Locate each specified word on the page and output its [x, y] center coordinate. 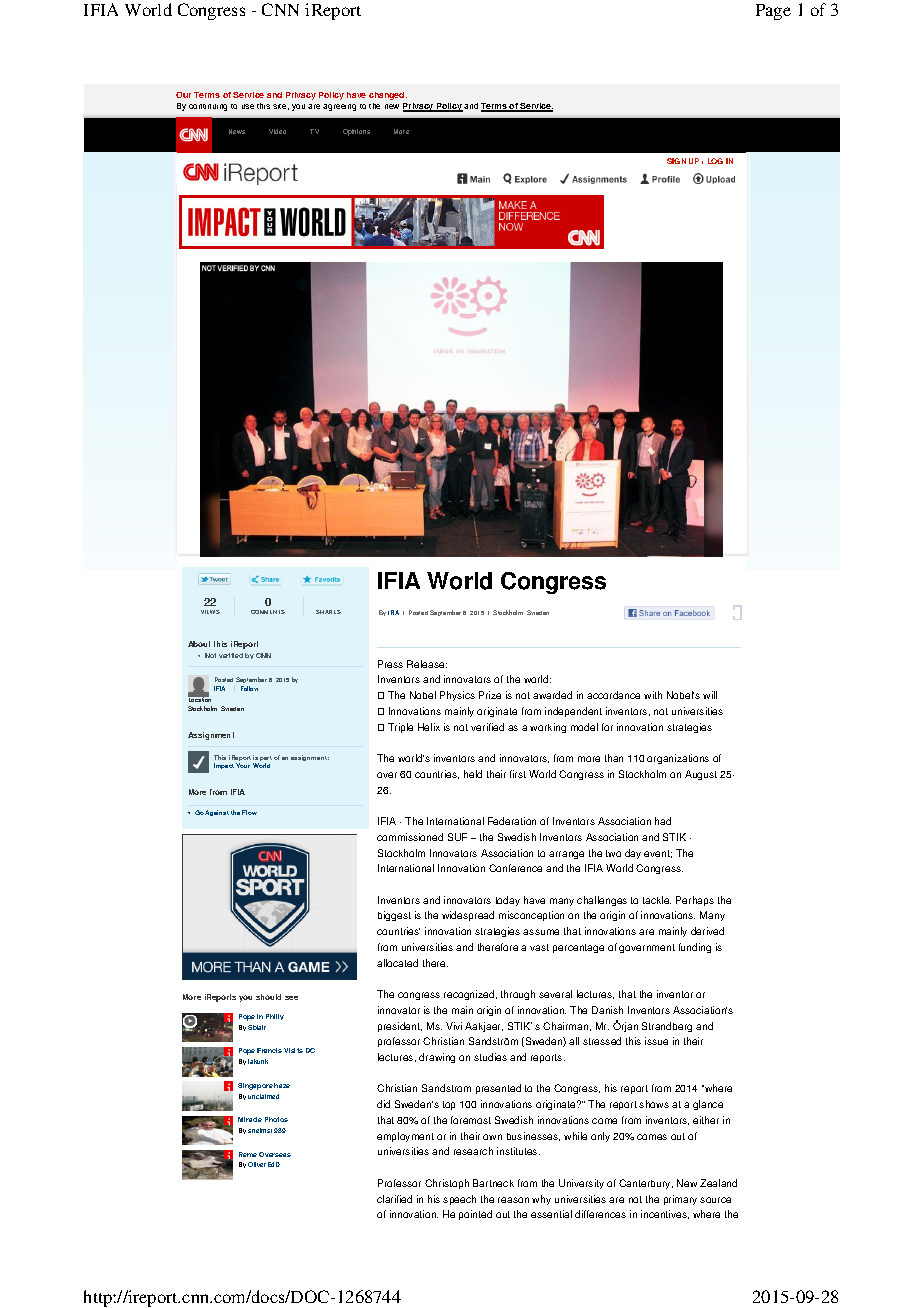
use [248, 106]
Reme [248, 1154]
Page [773, 12]
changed [388, 96]
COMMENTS [268, 612]
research [473, 1151]
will [710, 695]
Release [427, 664]
